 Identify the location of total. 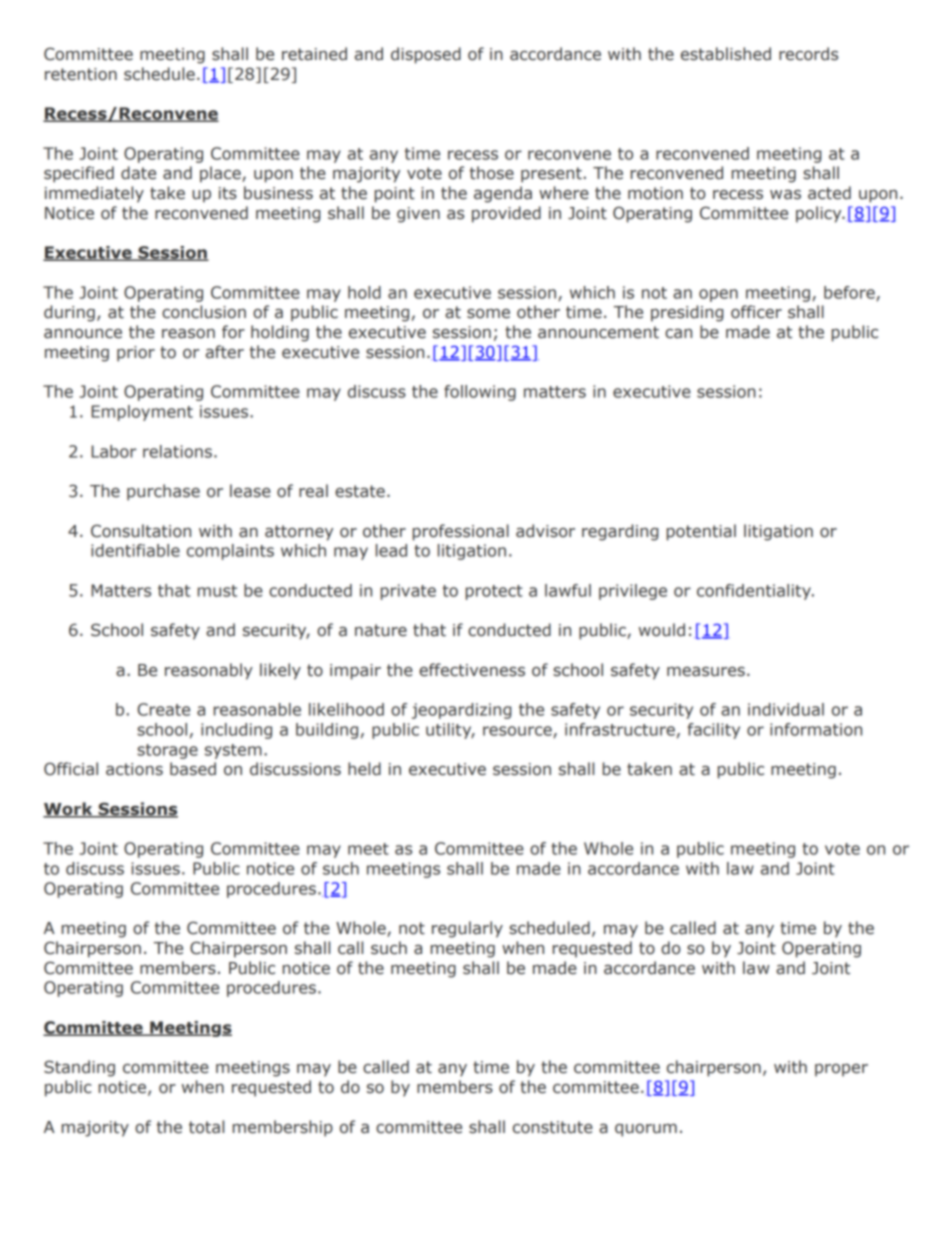
(206, 1127).
